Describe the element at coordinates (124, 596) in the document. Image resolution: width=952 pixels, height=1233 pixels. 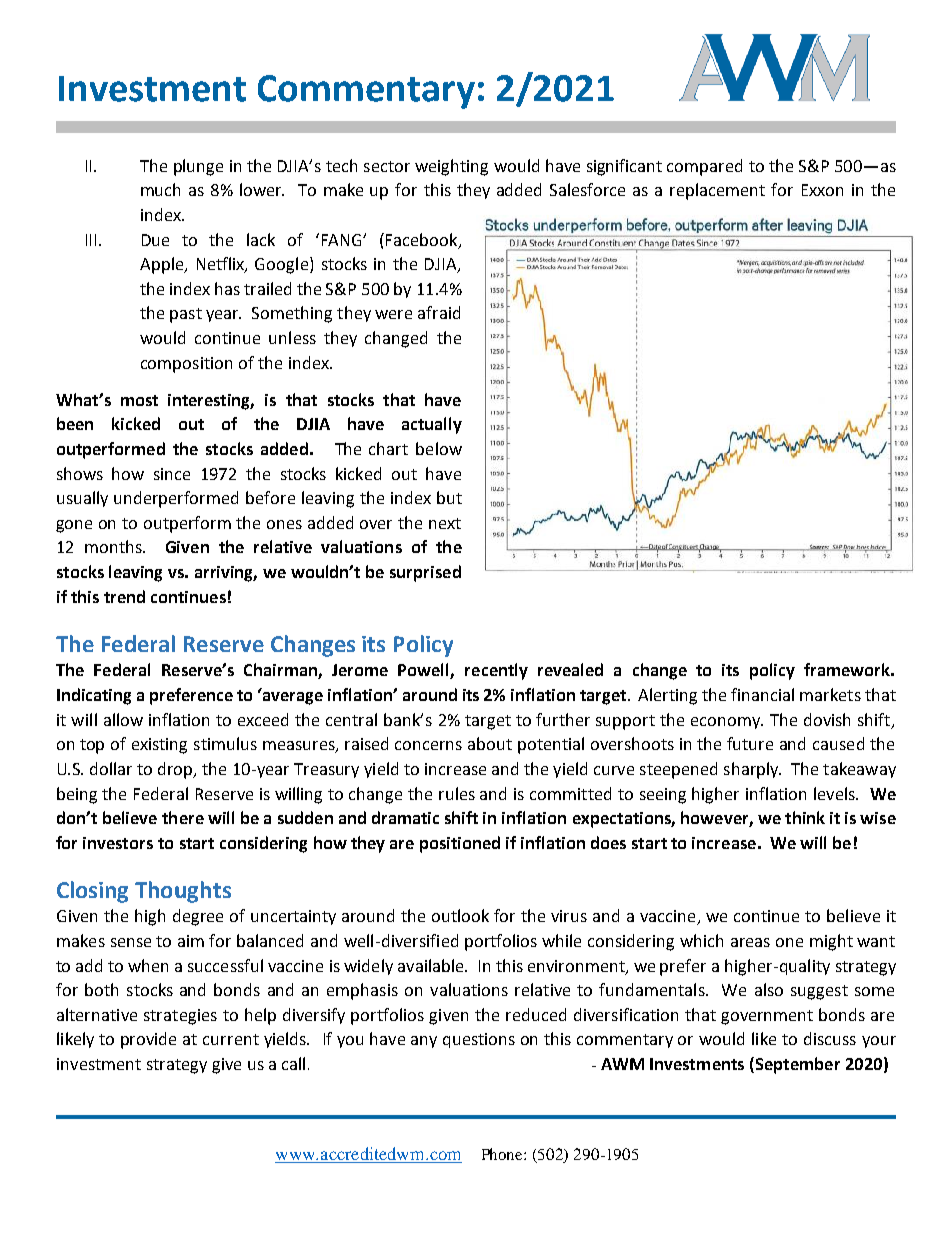
I see `trend` at that location.
